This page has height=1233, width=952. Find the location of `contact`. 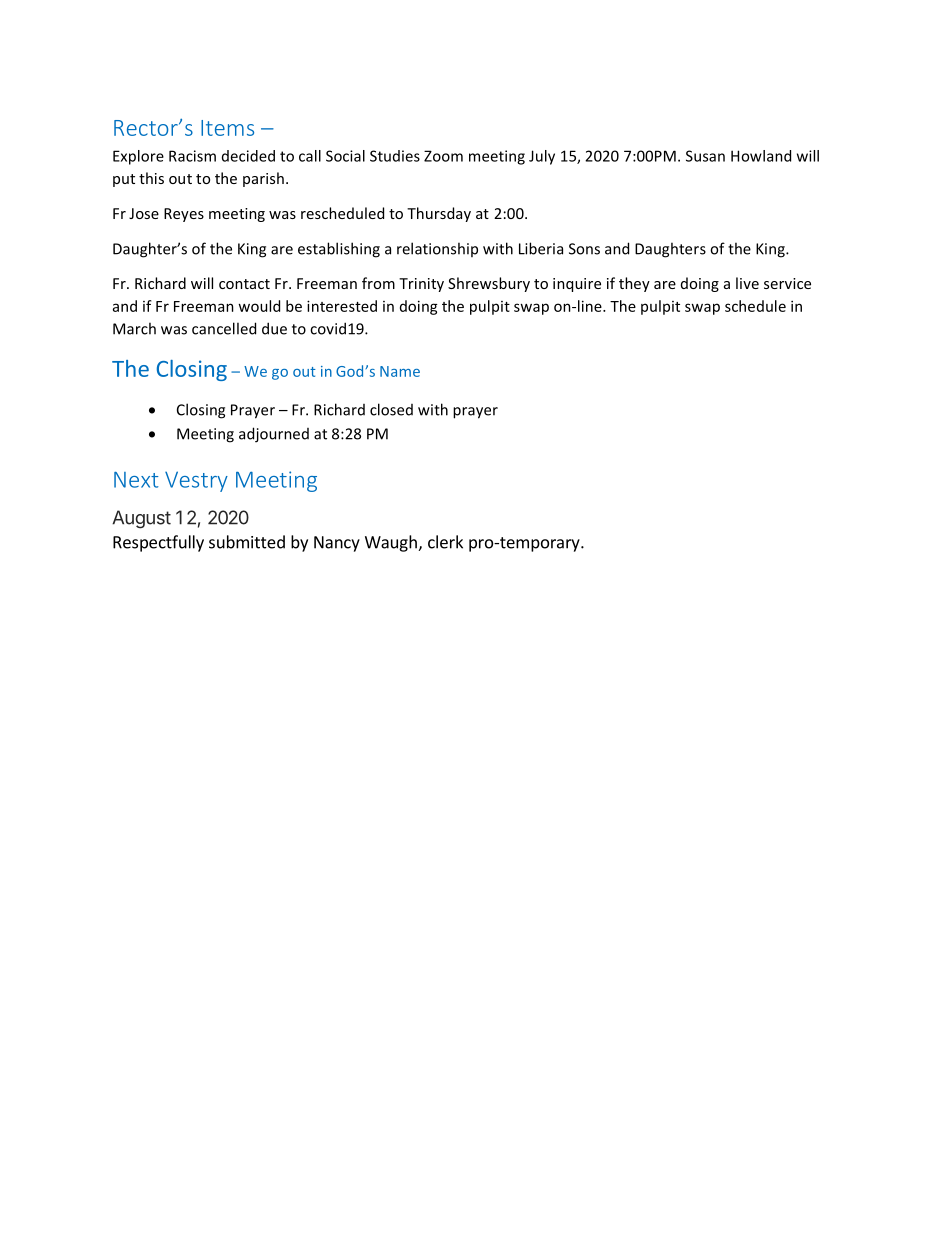

contact is located at coordinates (244, 284).
